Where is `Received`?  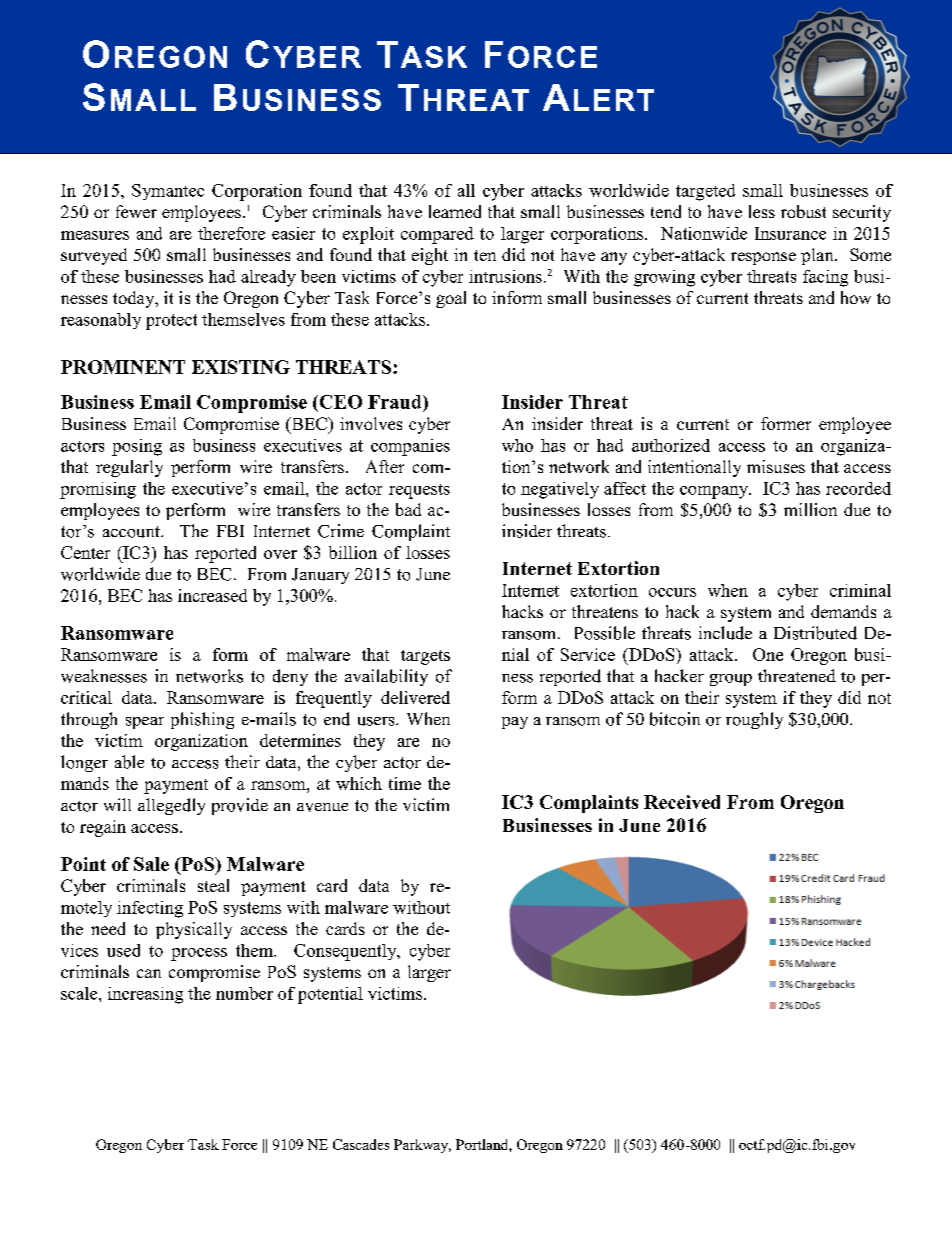
Received is located at coordinates (682, 802).
